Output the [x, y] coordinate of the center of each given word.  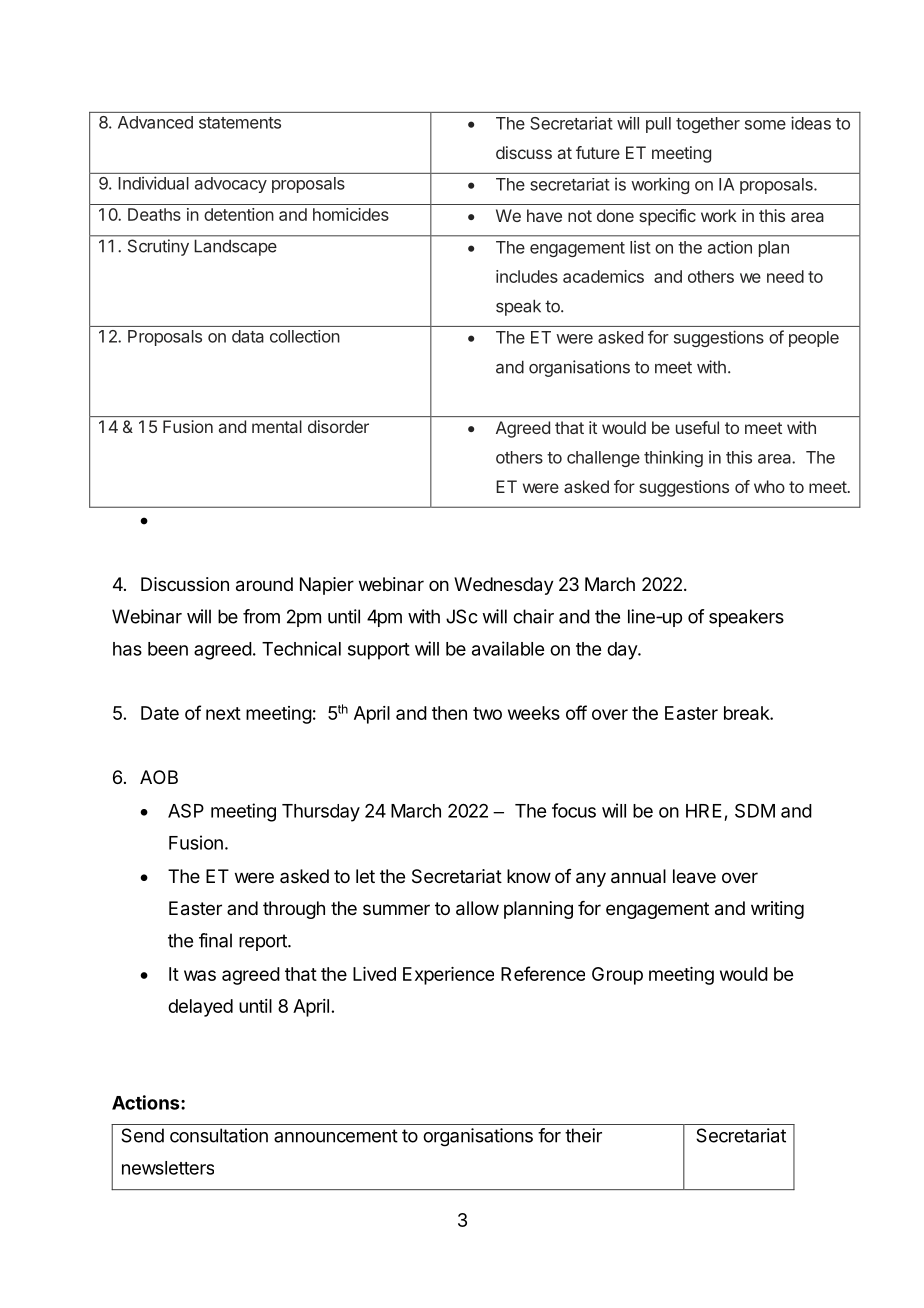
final [215, 940]
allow [477, 908]
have [544, 215]
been [168, 649]
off [576, 712]
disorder [338, 426]
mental [277, 426]
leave [694, 876]
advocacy [231, 185]
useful [697, 427]
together [708, 125]
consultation [219, 1135]
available [508, 648]
